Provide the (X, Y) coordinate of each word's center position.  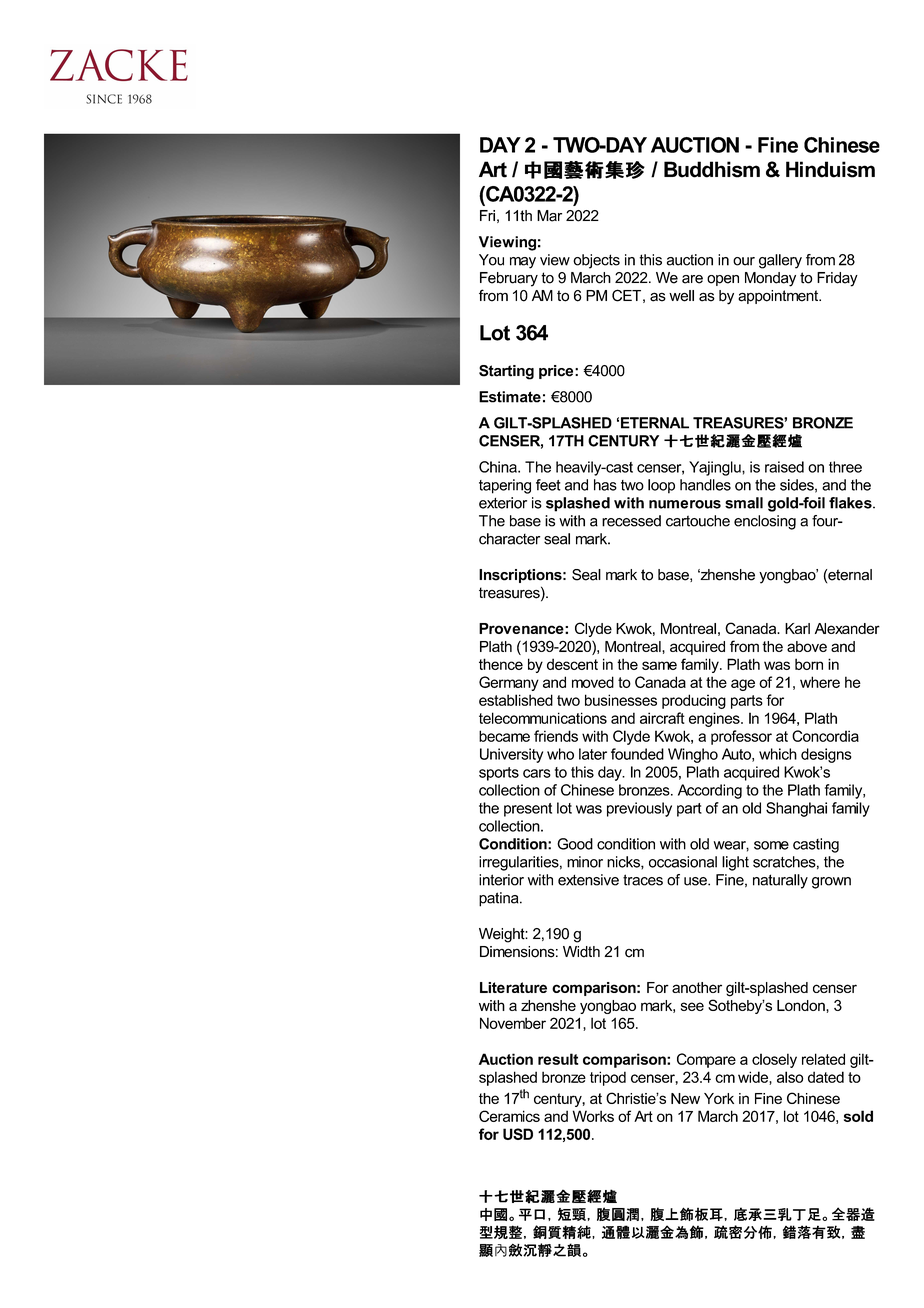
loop (661, 486)
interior (501, 880)
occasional (683, 862)
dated (826, 1077)
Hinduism (830, 169)
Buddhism (712, 169)
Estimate (510, 397)
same (659, 665)
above (807, 646)
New (685, 1098)
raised (784, 467)
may (523, 263)
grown (831, 883)
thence (501, 664)
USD (518, 1134)
